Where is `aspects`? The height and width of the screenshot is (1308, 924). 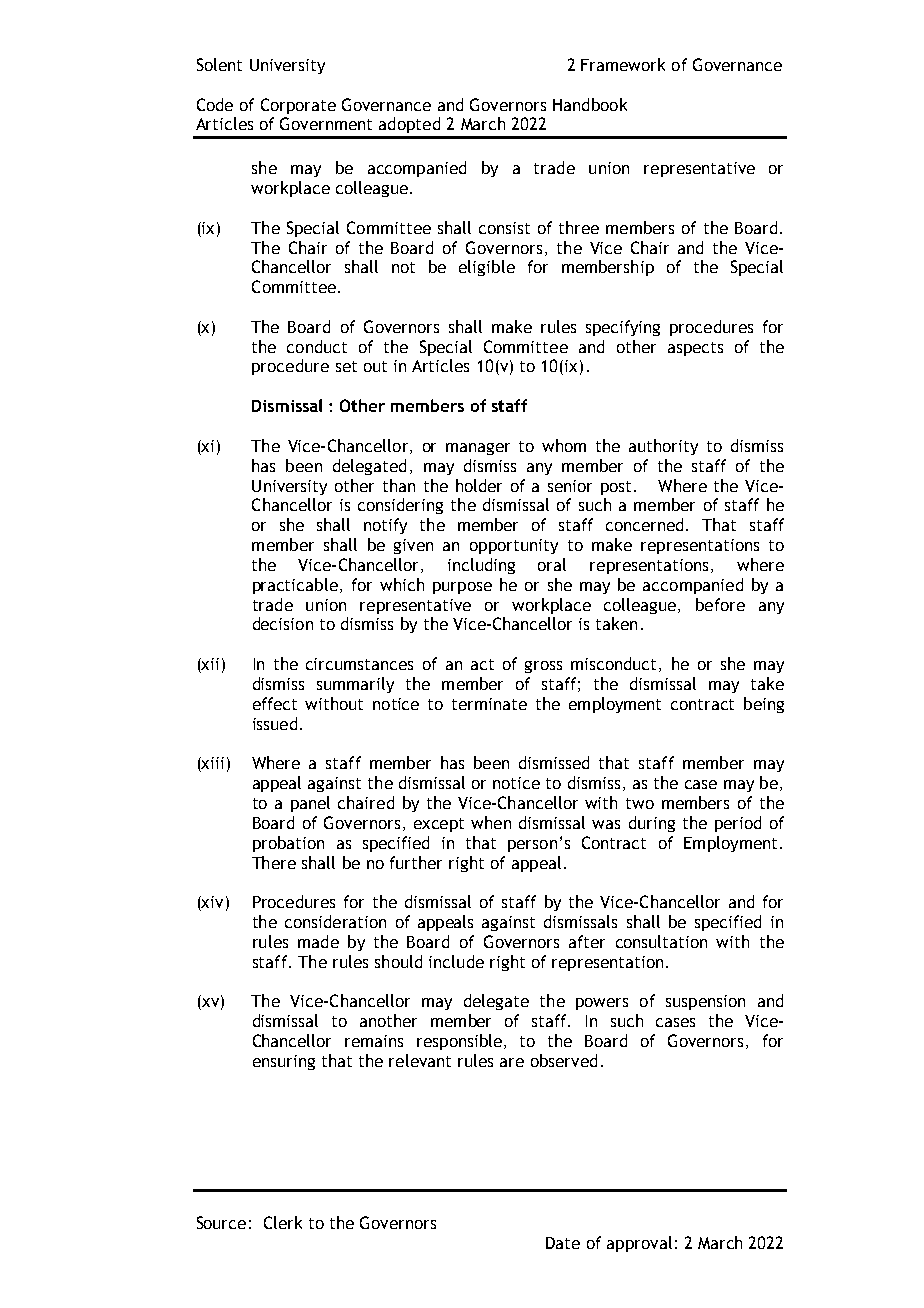
aspects is located at coordinates (695, 349).
